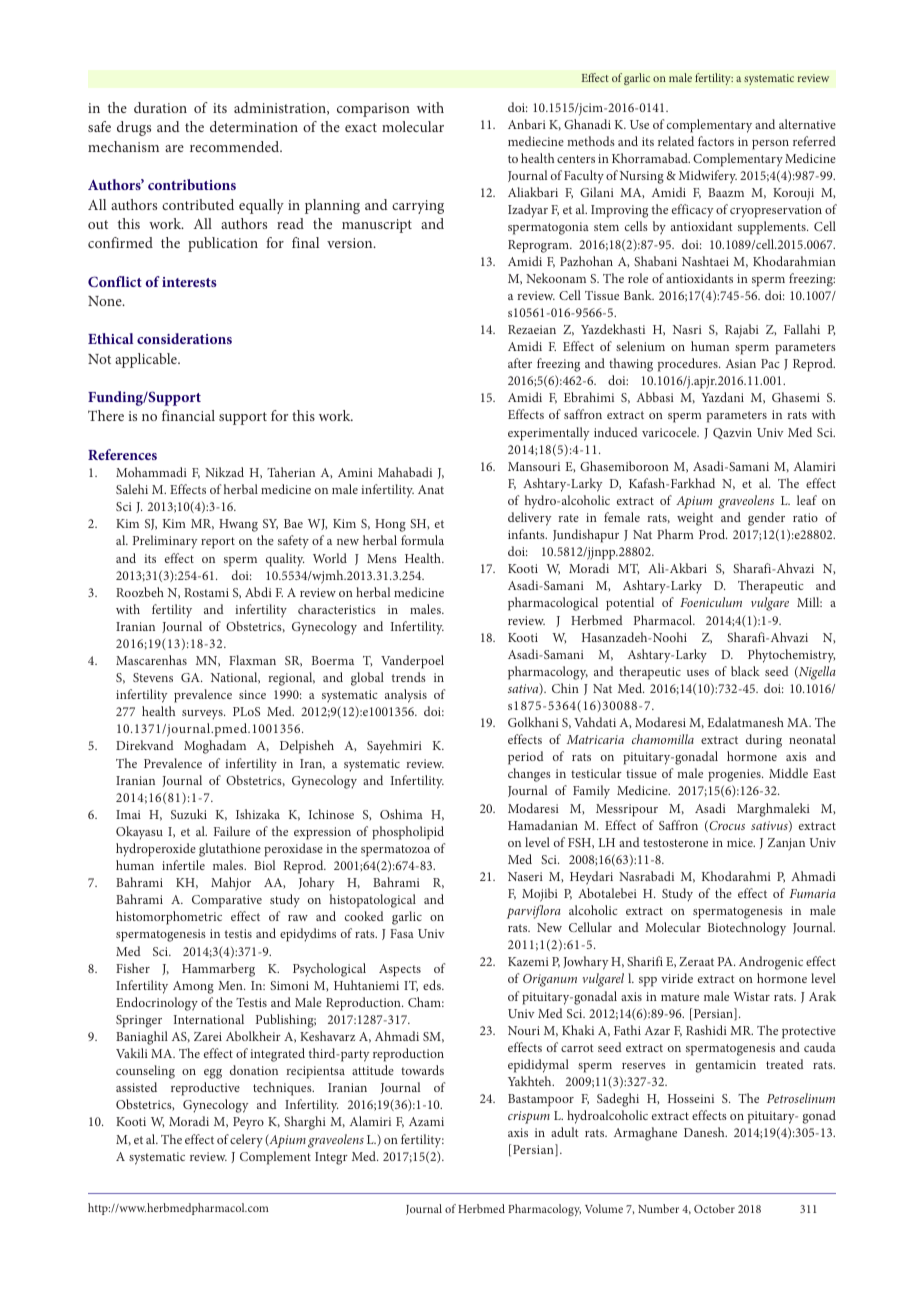 The height and width of the image is (1308, 924). What do you see at coordinates (431, 489) in the image?
I see `Anat` at bounding box center [431, 489].
